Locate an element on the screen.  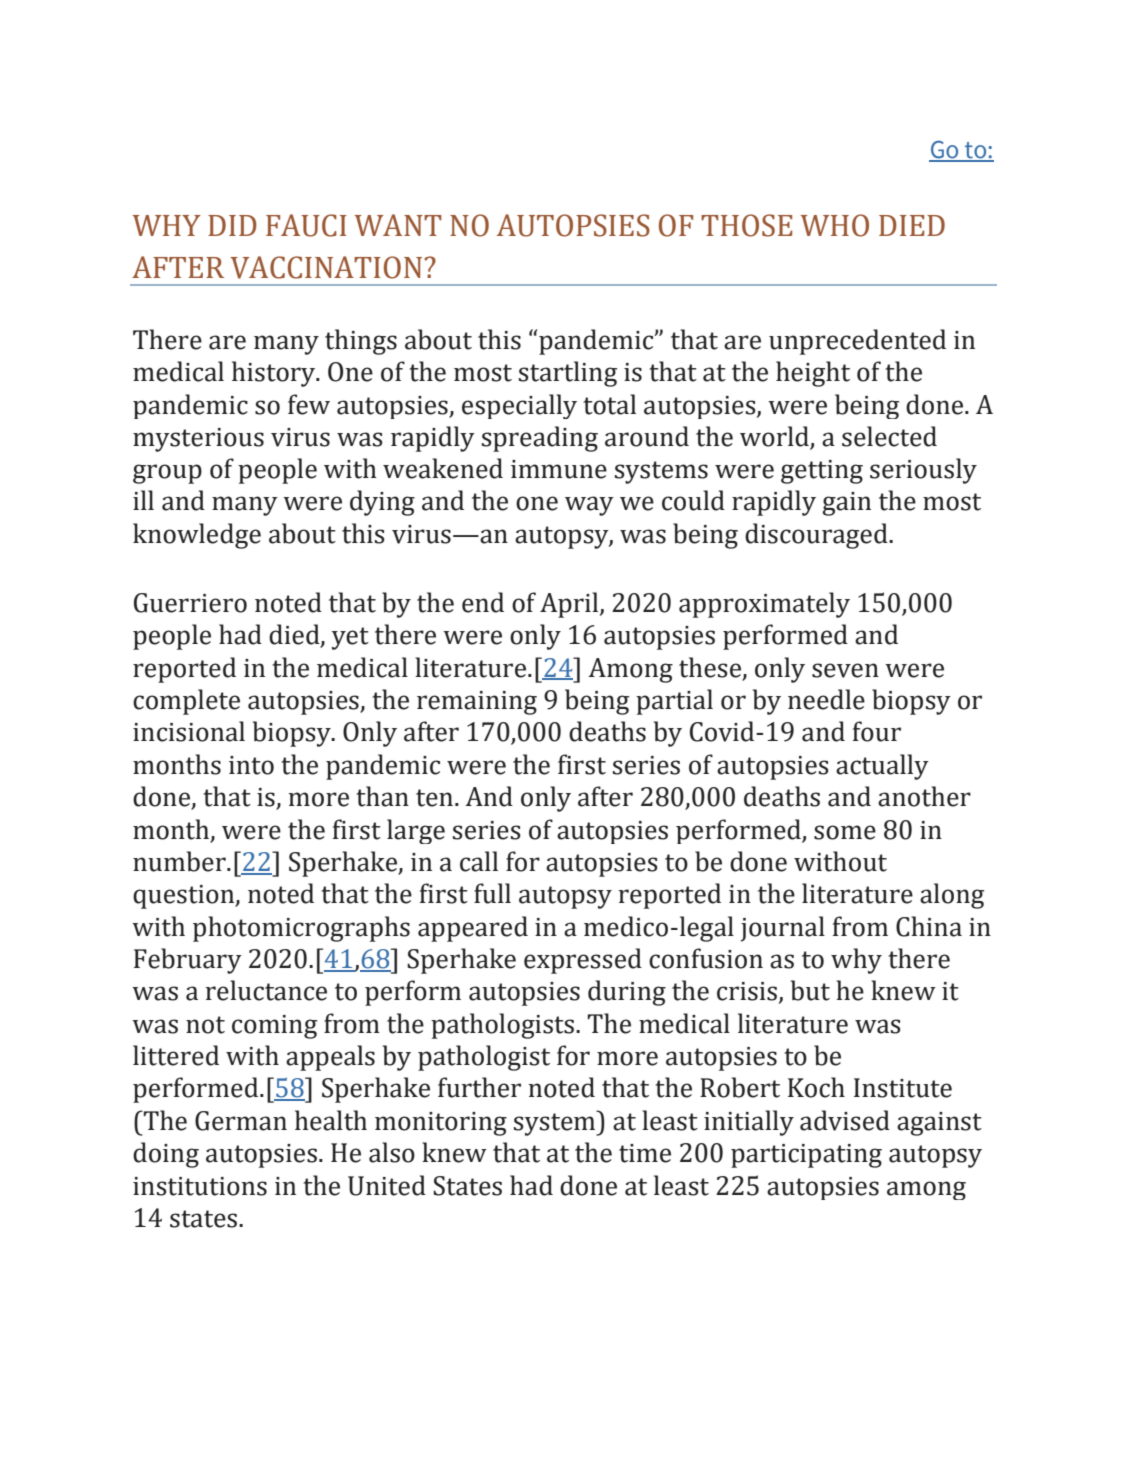
WANT is located at coordinates (398, 225).
